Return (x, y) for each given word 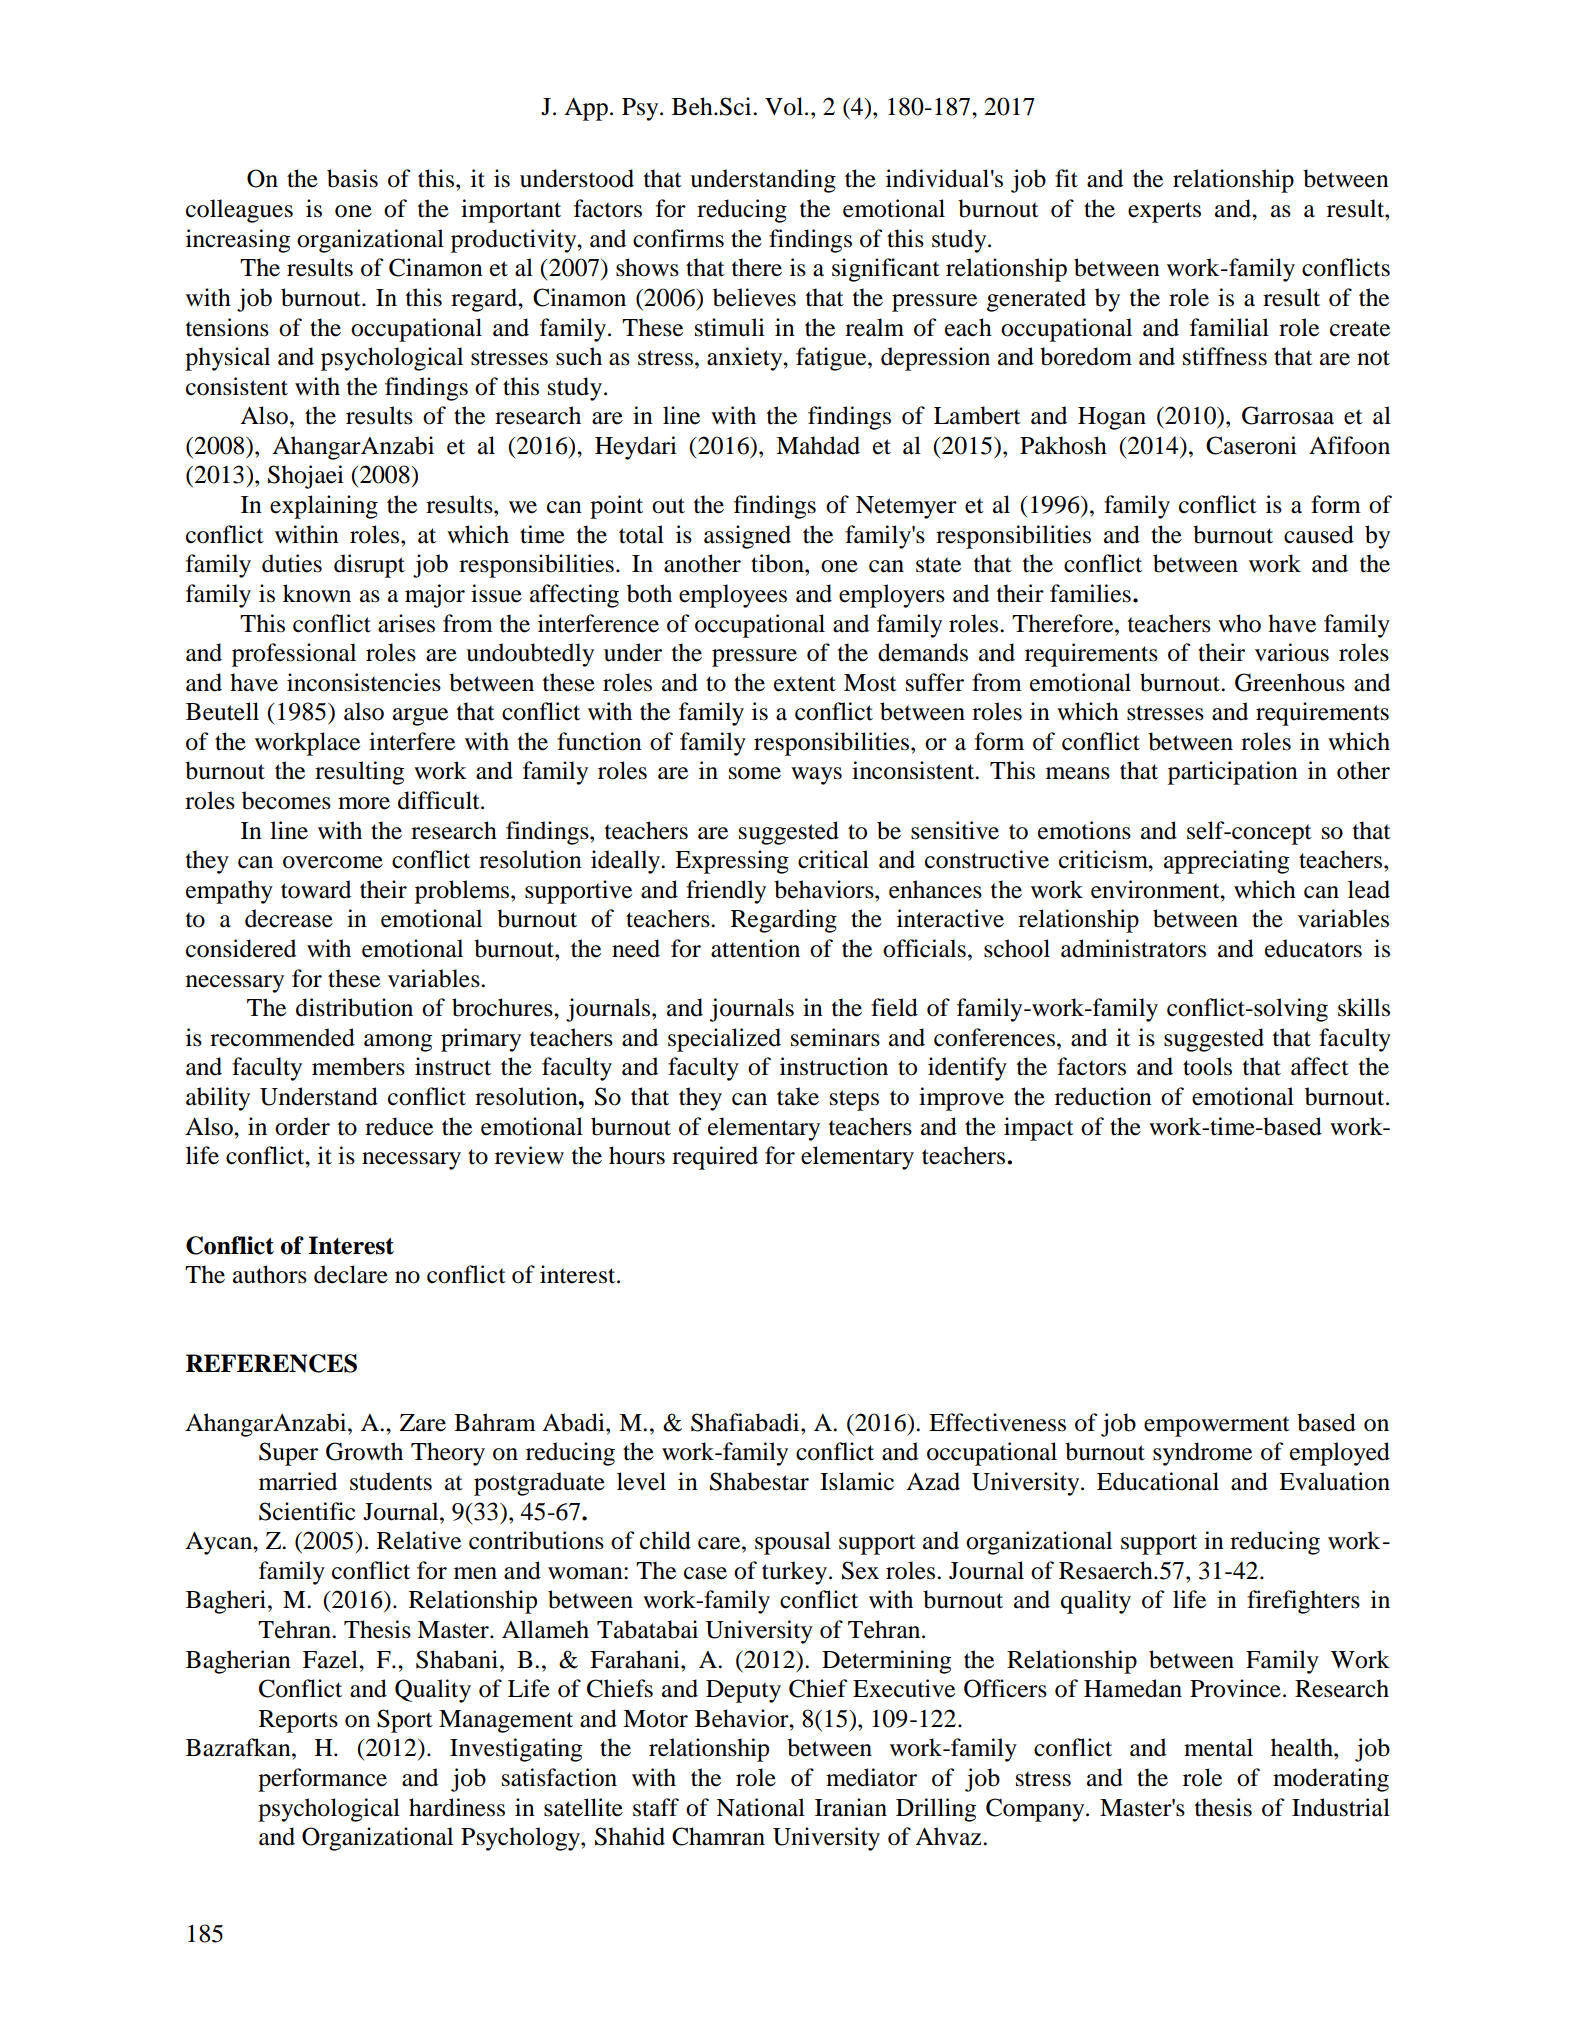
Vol (785, 106)
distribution (354, 1007)
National (760, 1807)
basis (352, 178)
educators (1313, 948)
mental (1218, 1747)
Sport (405, 1721)
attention (755, 948)
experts (1164, 212)
